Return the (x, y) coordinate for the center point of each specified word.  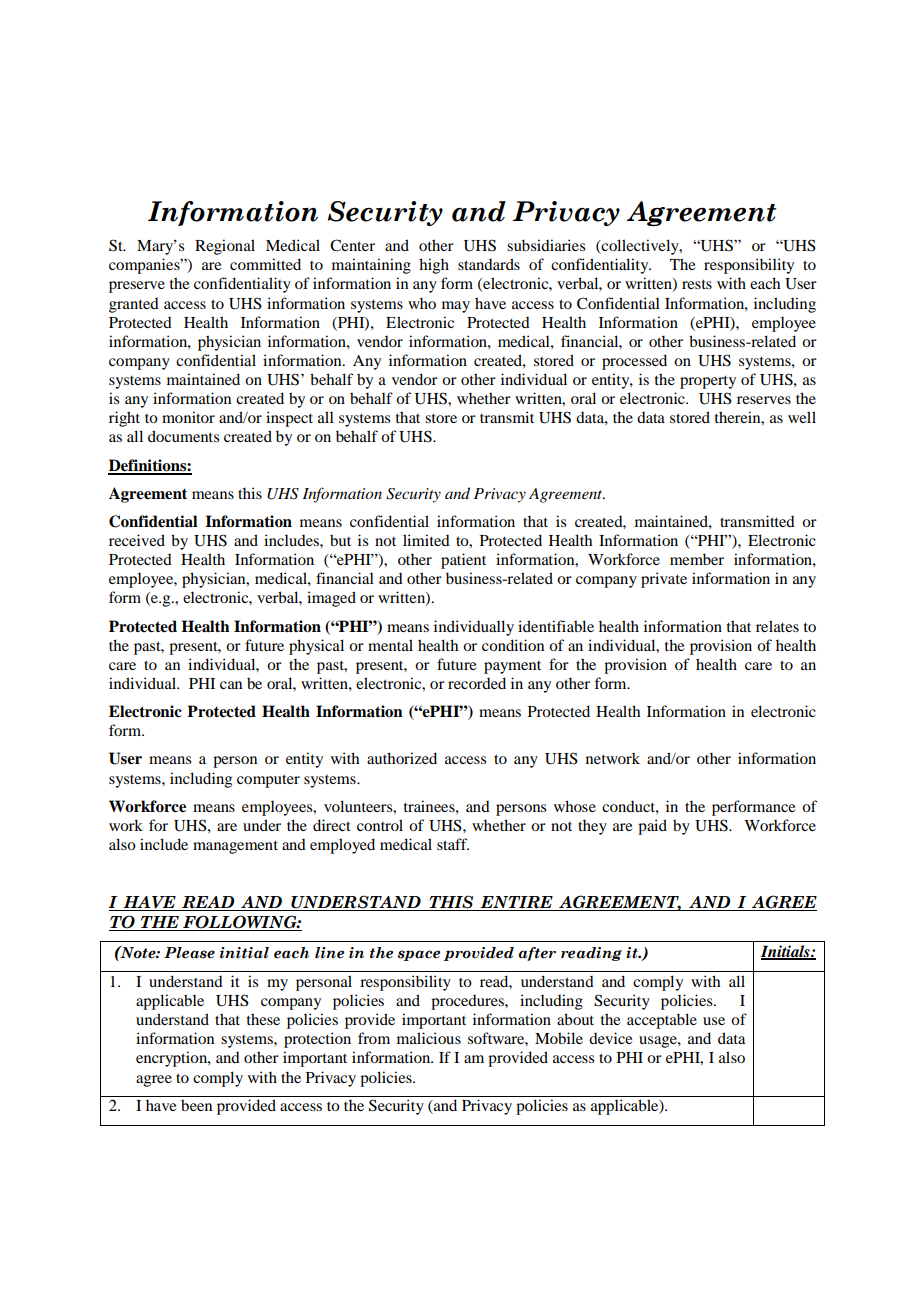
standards (489, 264)
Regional (225, 247)
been (196, 1105)
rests (697, 284)
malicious (429, 1038)
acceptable (662, 1021)
